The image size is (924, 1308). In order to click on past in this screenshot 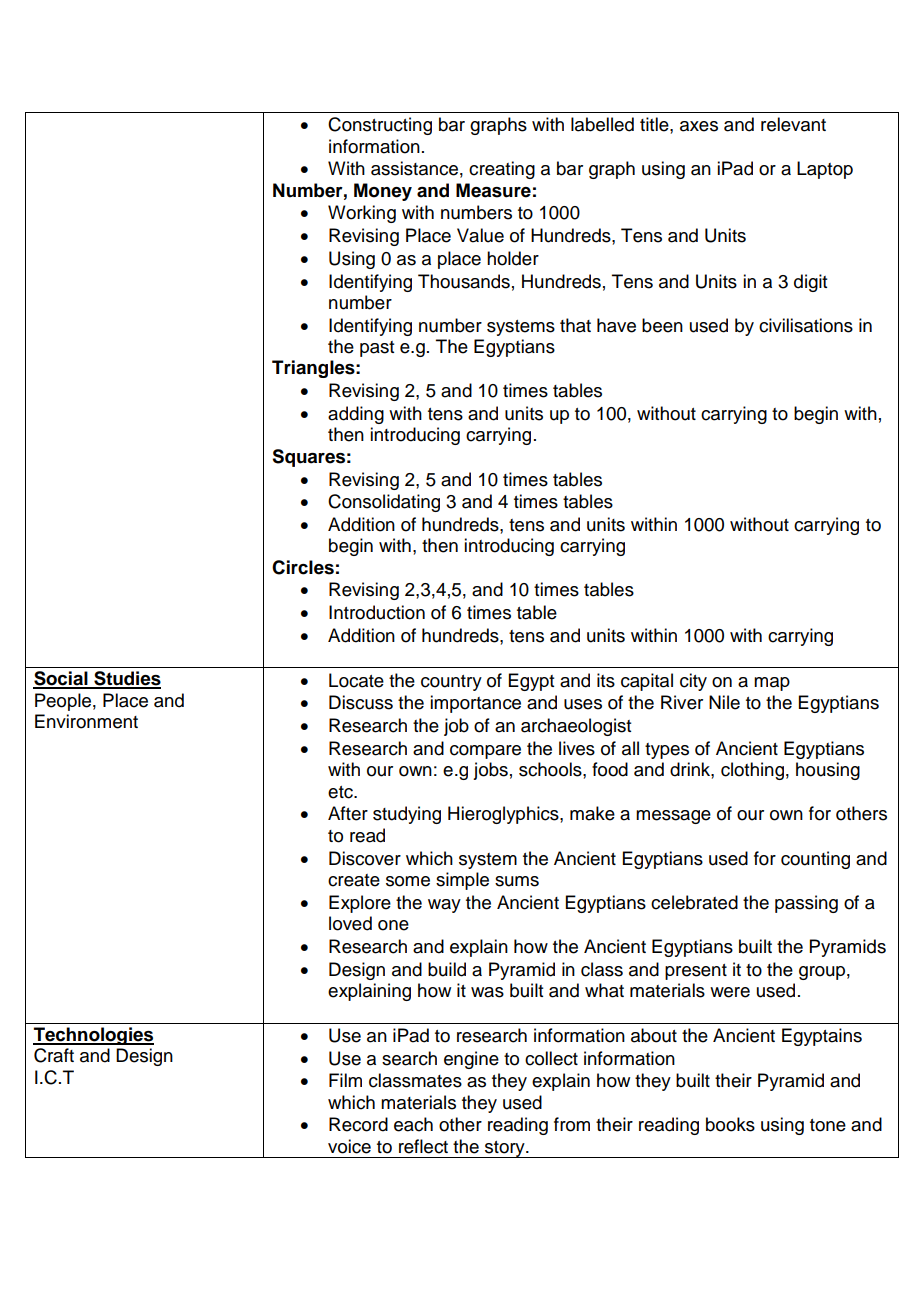, I will do `click(377, 349)`.
